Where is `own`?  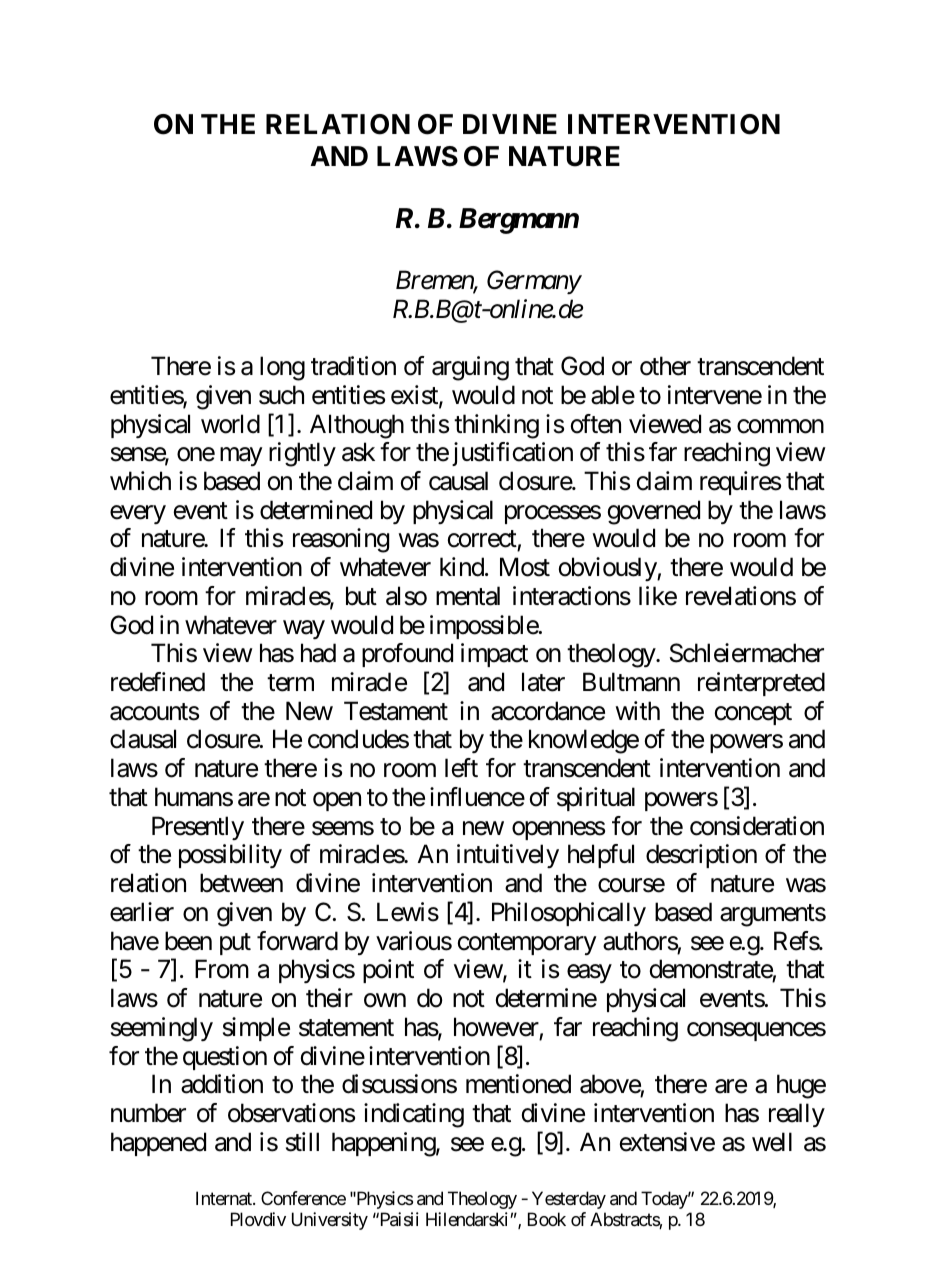
own is located at coordinates (385, 1001).
